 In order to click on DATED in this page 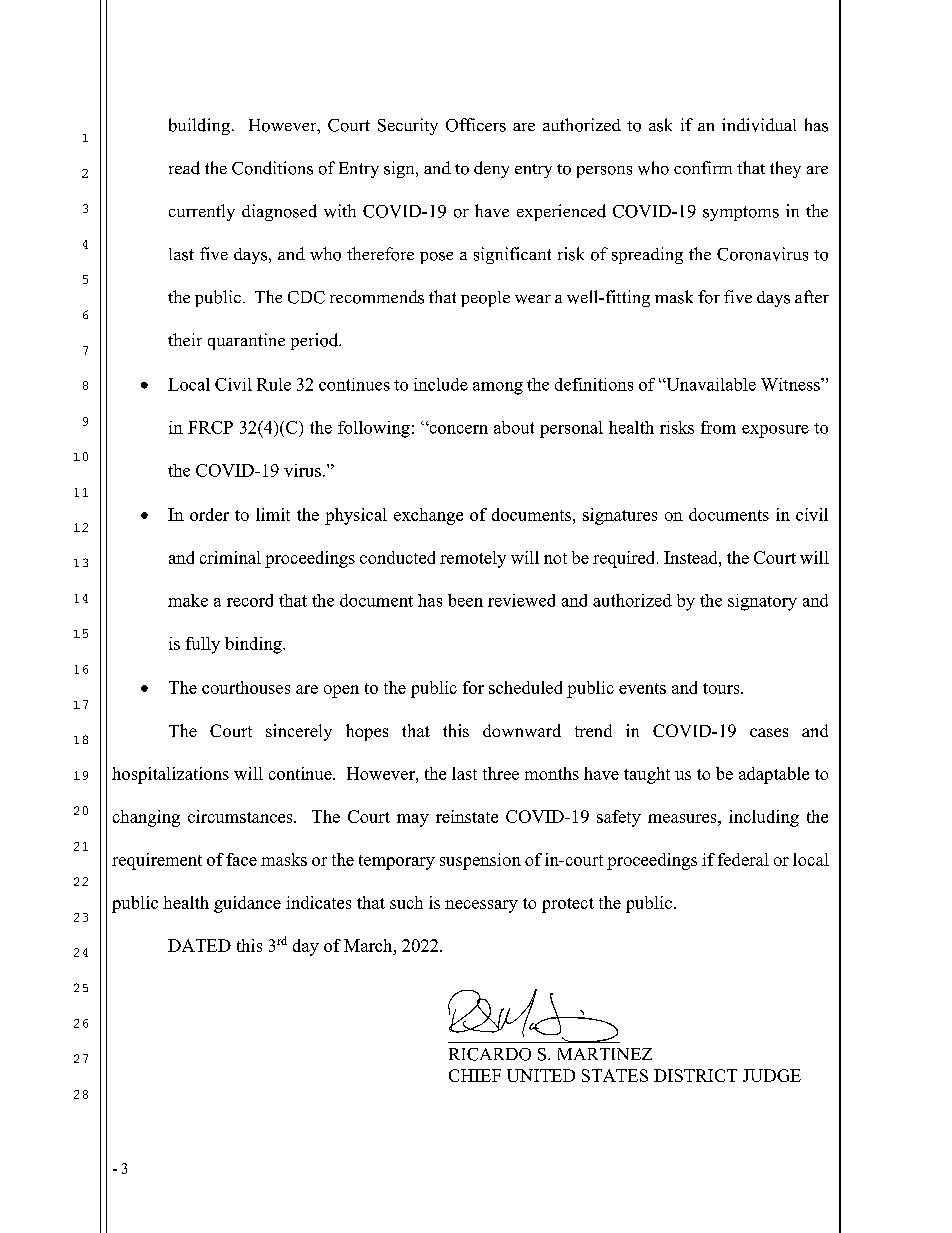, I will do `click(199, 945)`.
